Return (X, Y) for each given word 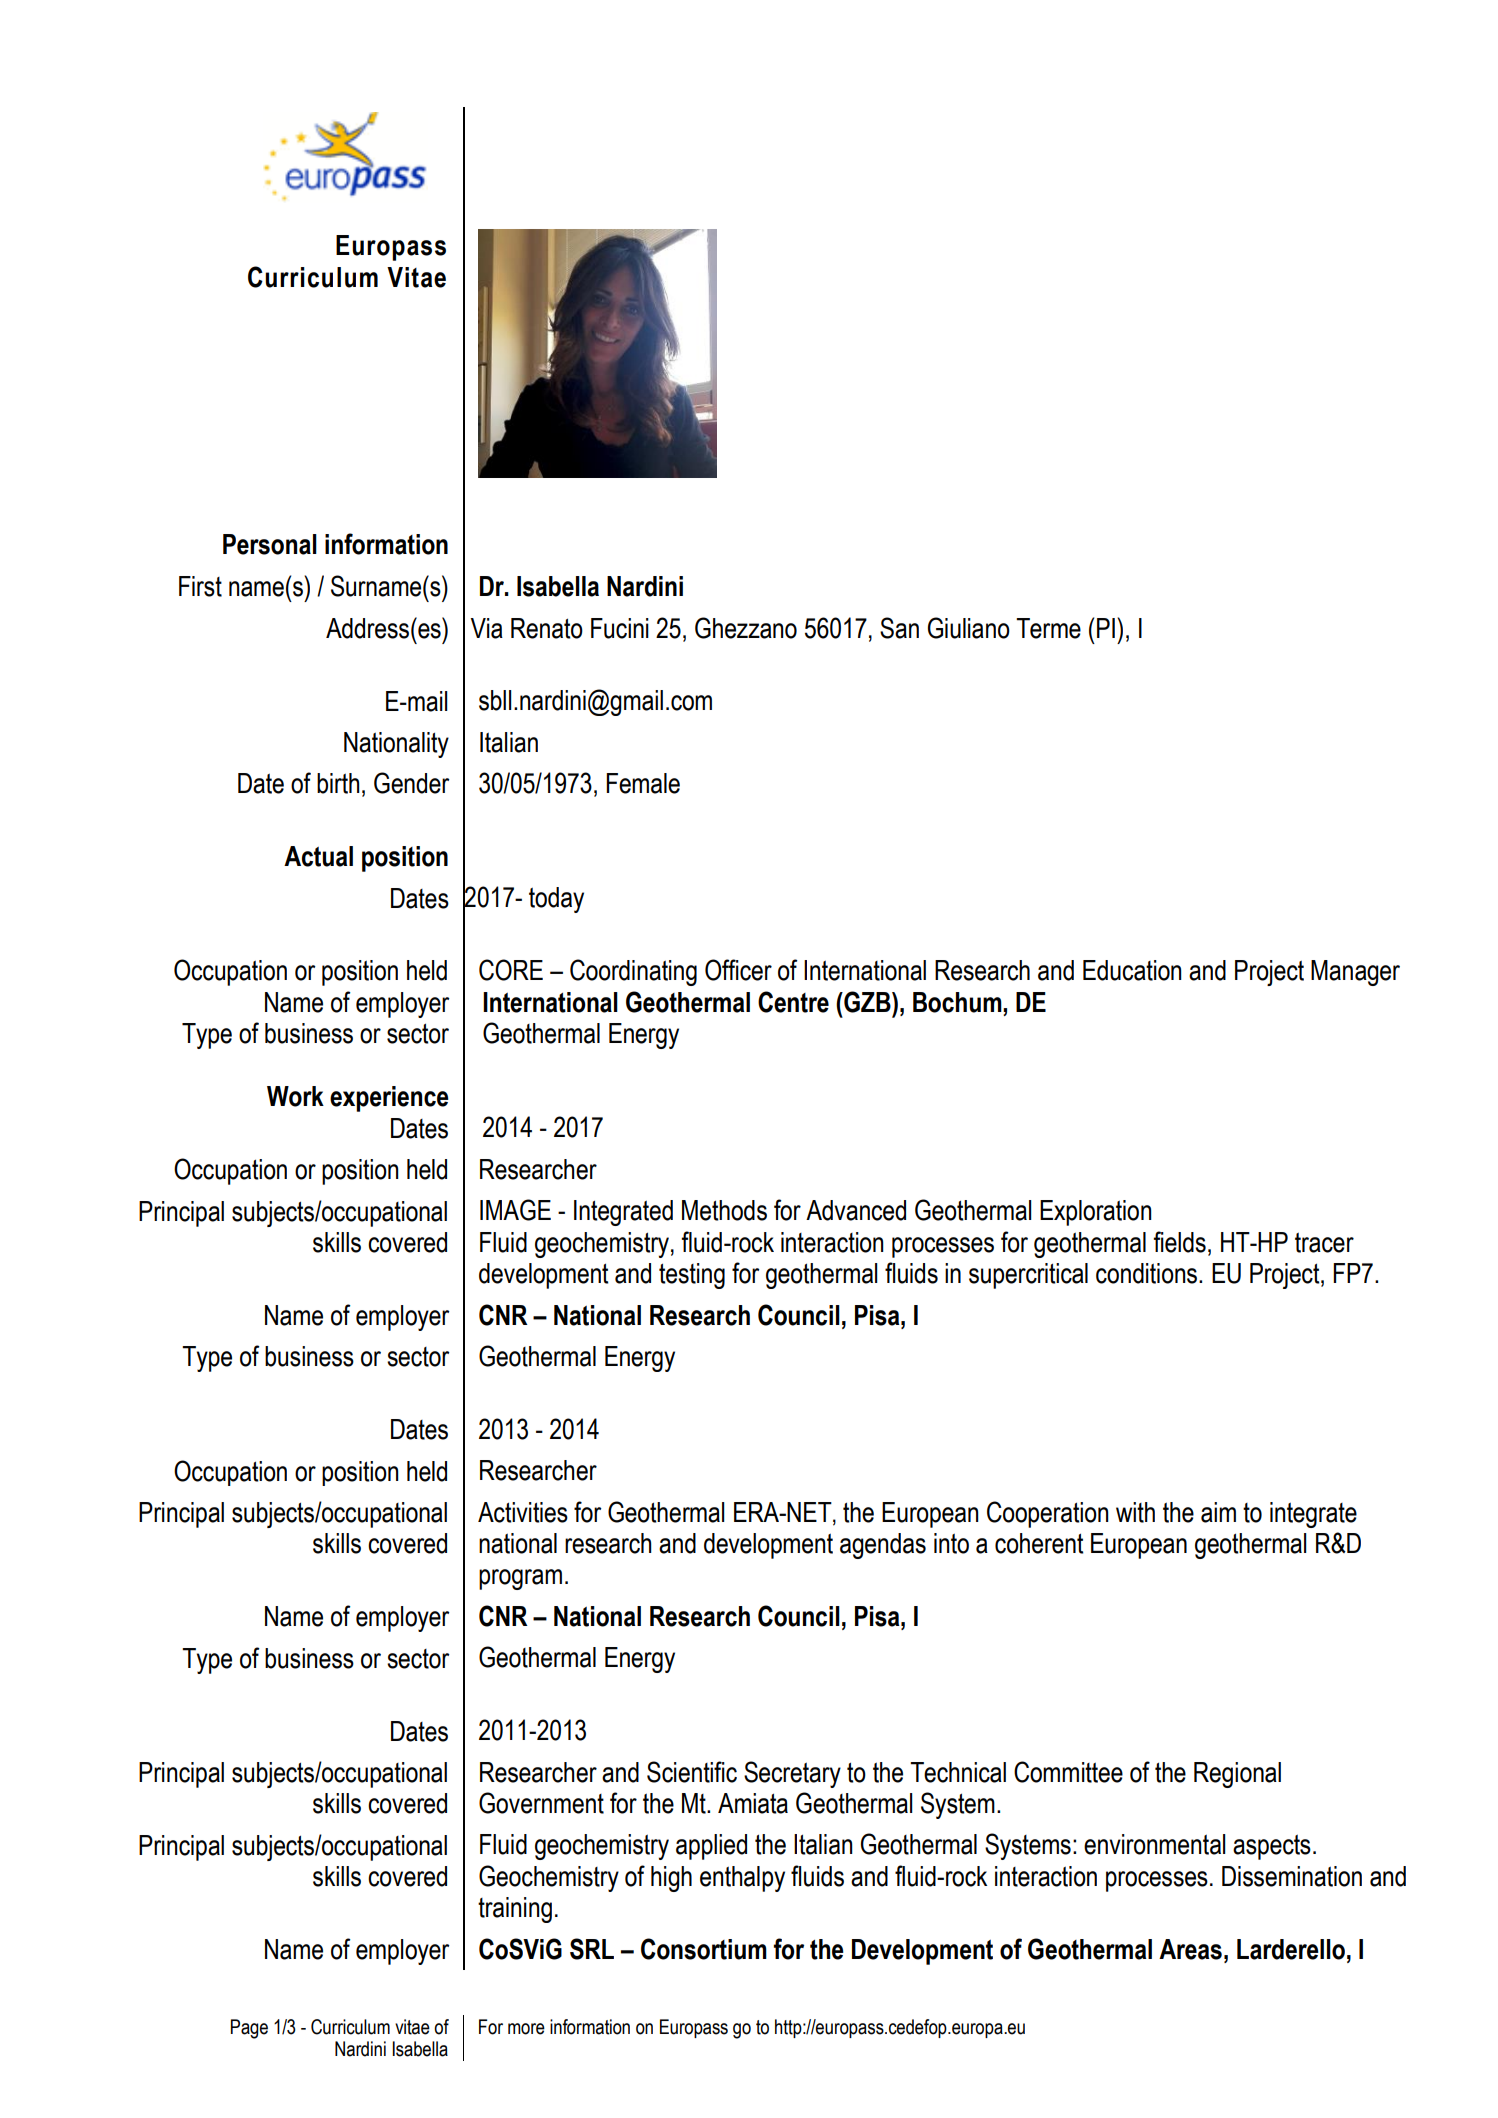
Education (1132, 970)
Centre (793, 1002)
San (899, 628)
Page (249, 2029)
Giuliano (969, 628)
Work (295, 1096)
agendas (883, 1546)
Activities (523, 1512)
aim (1218, 1512)
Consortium (704, 1949)
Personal (270, 544)
